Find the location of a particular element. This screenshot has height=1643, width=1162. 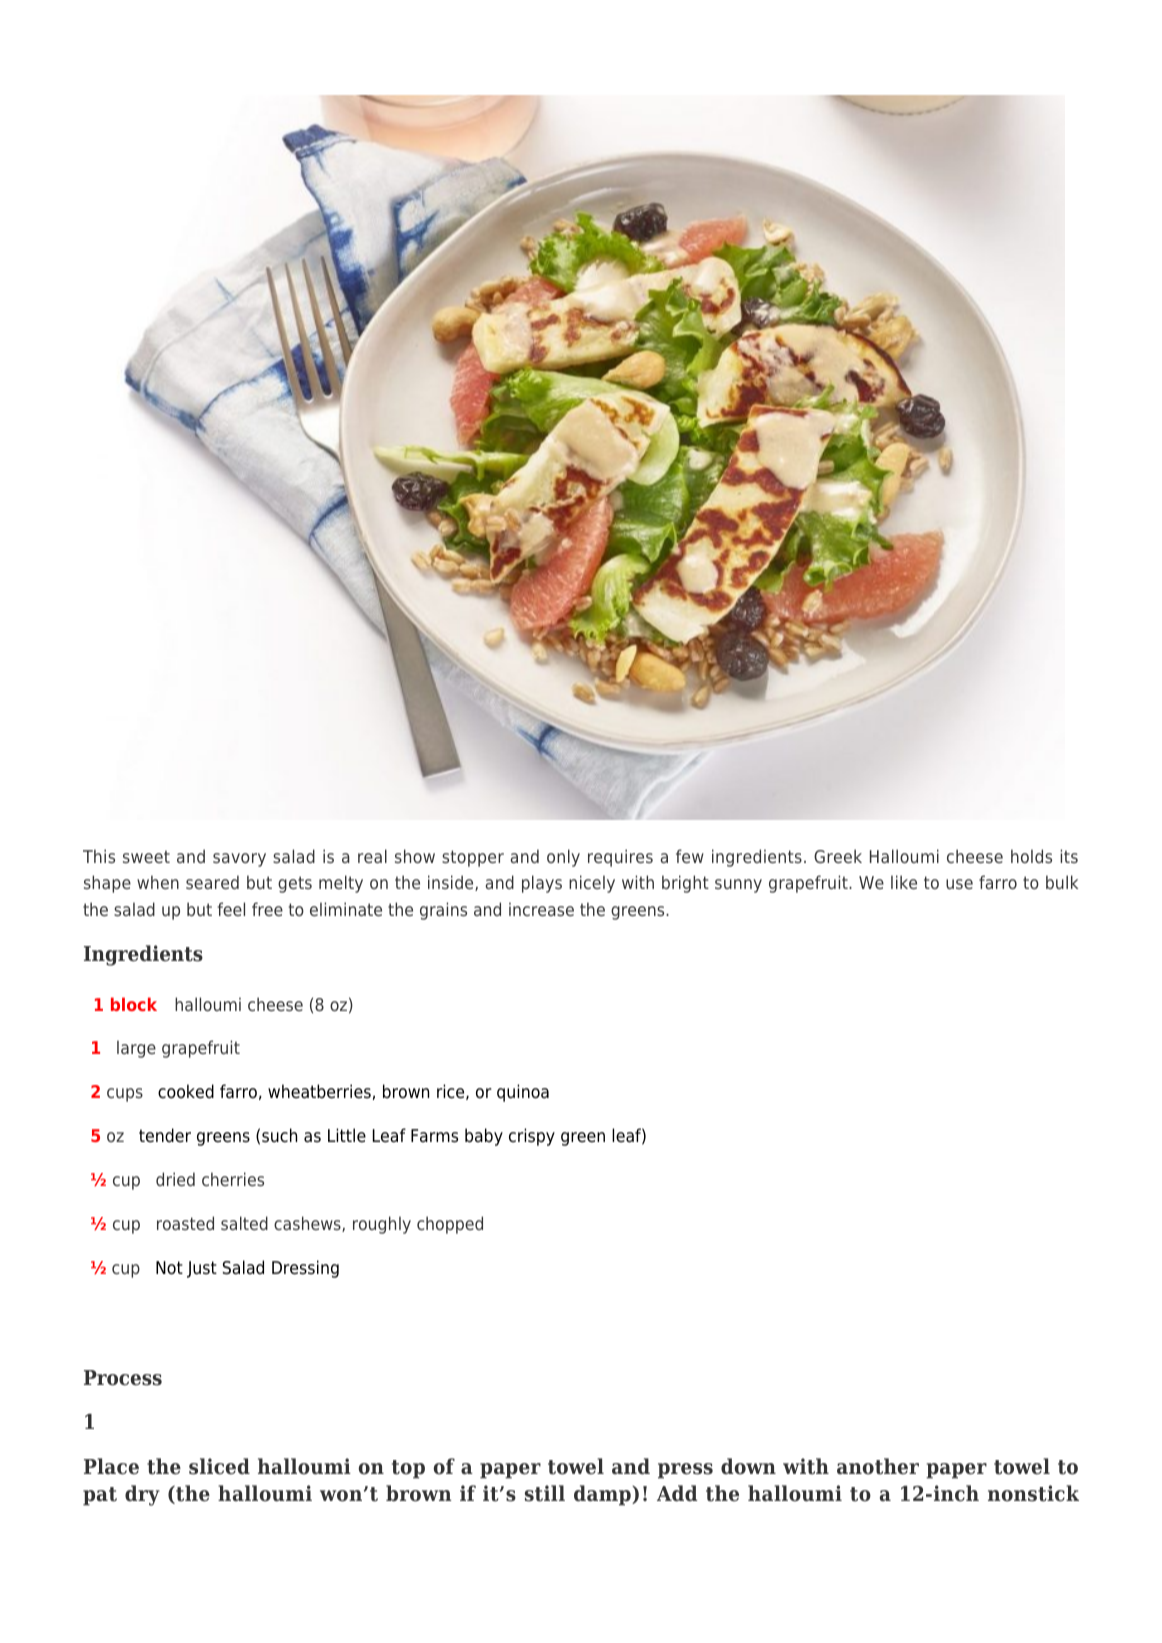

another is located at coordinates (878, 1466).
